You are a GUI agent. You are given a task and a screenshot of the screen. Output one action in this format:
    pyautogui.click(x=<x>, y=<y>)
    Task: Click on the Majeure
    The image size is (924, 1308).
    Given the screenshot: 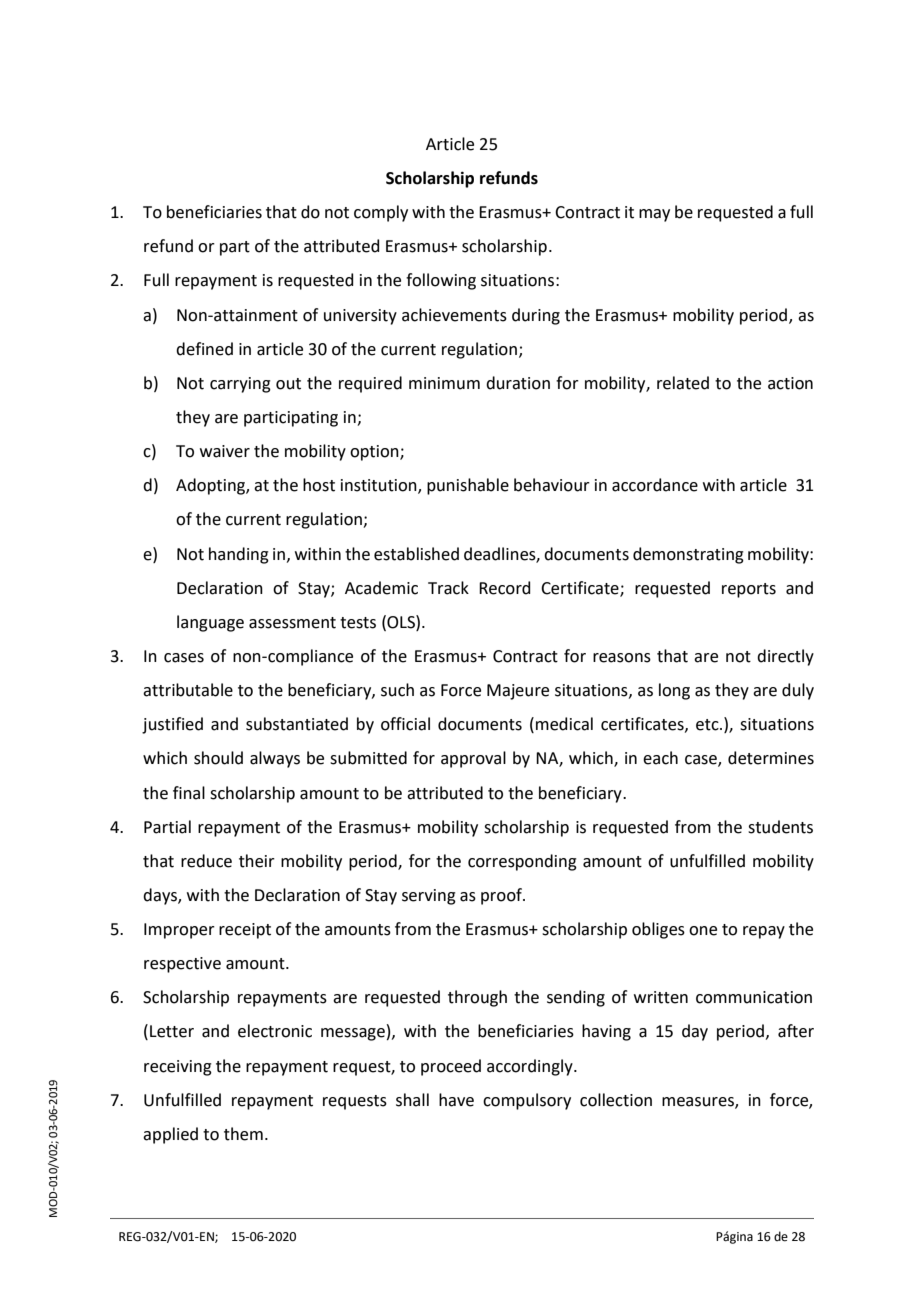 What is the action you would take?
    pyautogui.click(x=518, y=692)
